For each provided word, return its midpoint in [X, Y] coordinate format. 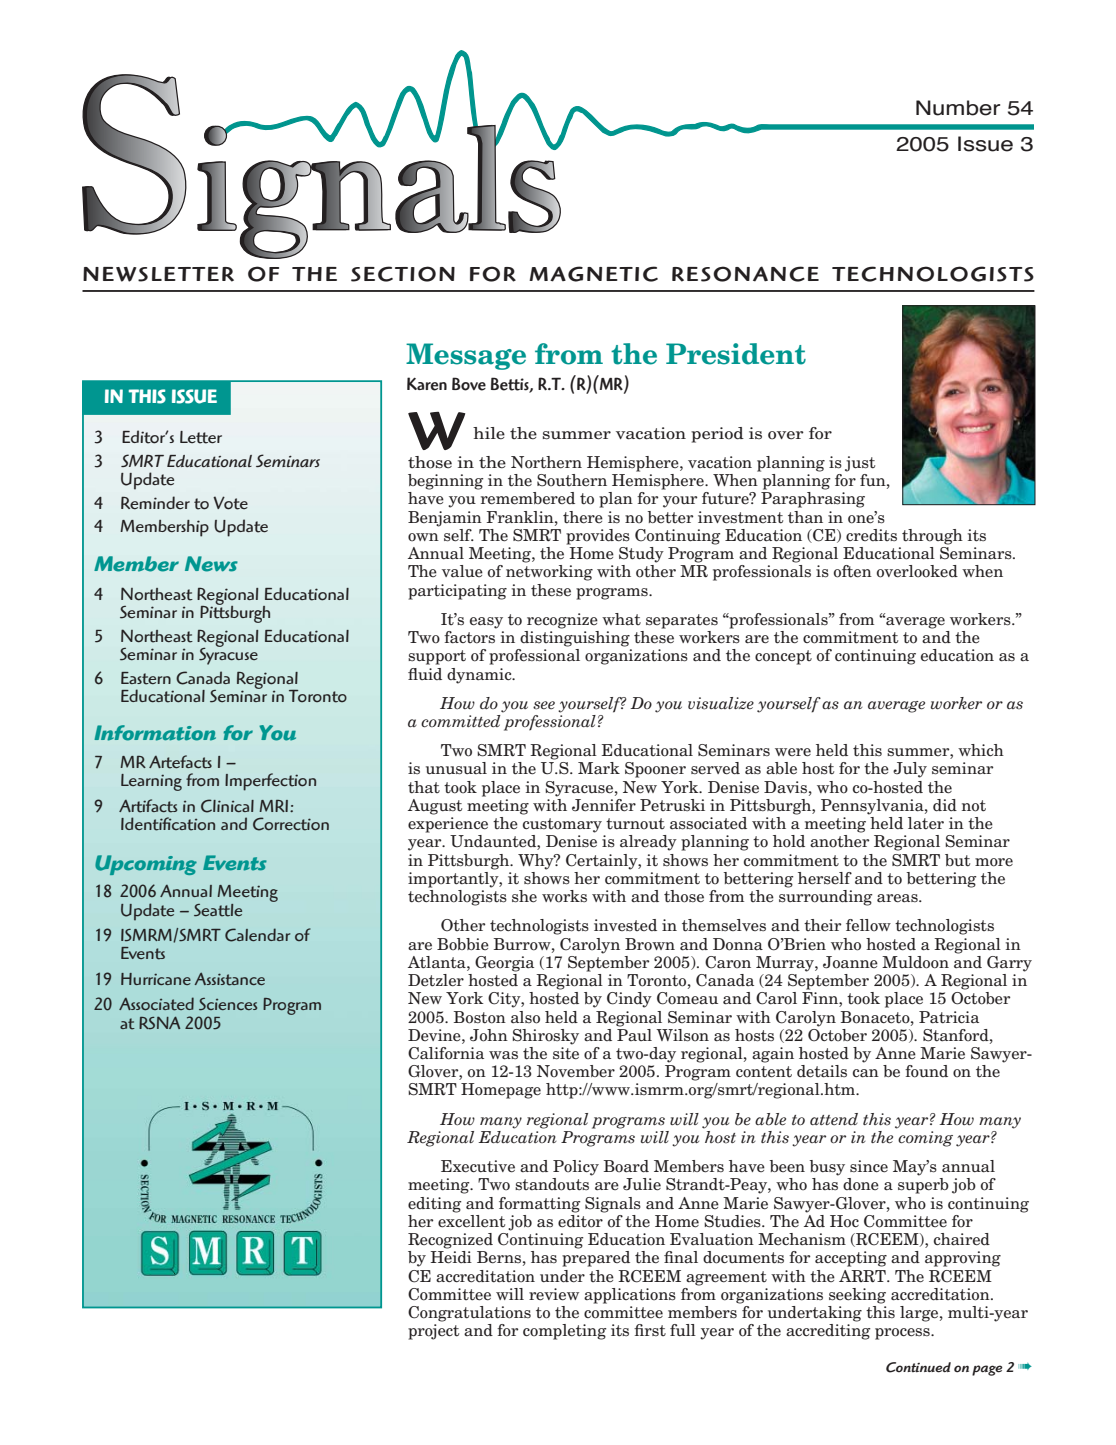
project [433, 1332]
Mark [599, 768]
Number [958, 108]
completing [565, 1332]
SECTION [403, 274]
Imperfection [270, 782]
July [910, 770]
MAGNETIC [593, 274]
